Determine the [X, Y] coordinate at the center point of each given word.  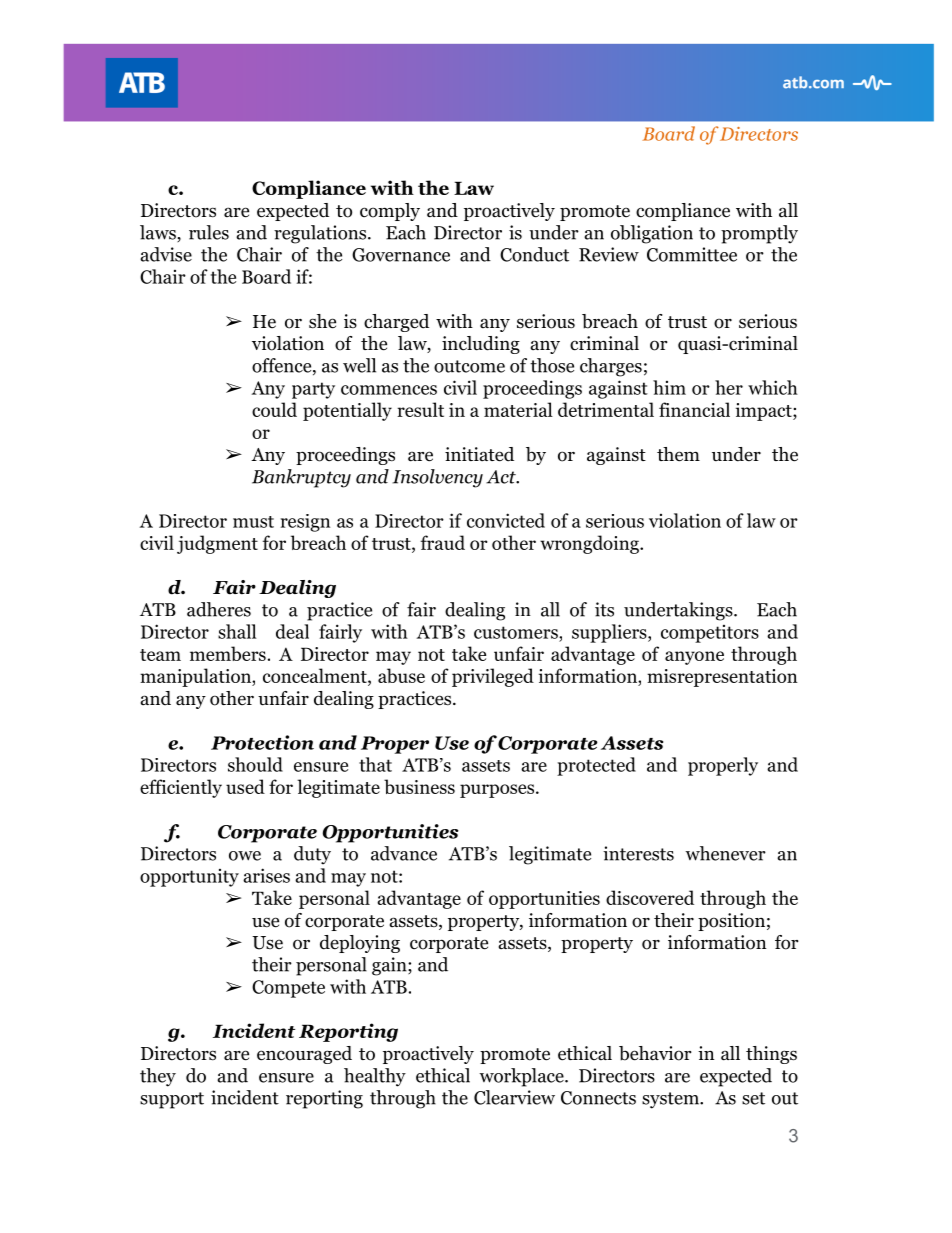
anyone [694, 658]
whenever [725, 853]
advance [404, 853]
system [671, 1100]
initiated [479, 454]
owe [245, 856]
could [274, 409]
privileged [493, 677]
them [678, 454]
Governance [401, 255]
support [172, 1100]
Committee [692, 254]
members [228, 653]
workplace [522, 1077]
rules [209, 232]
